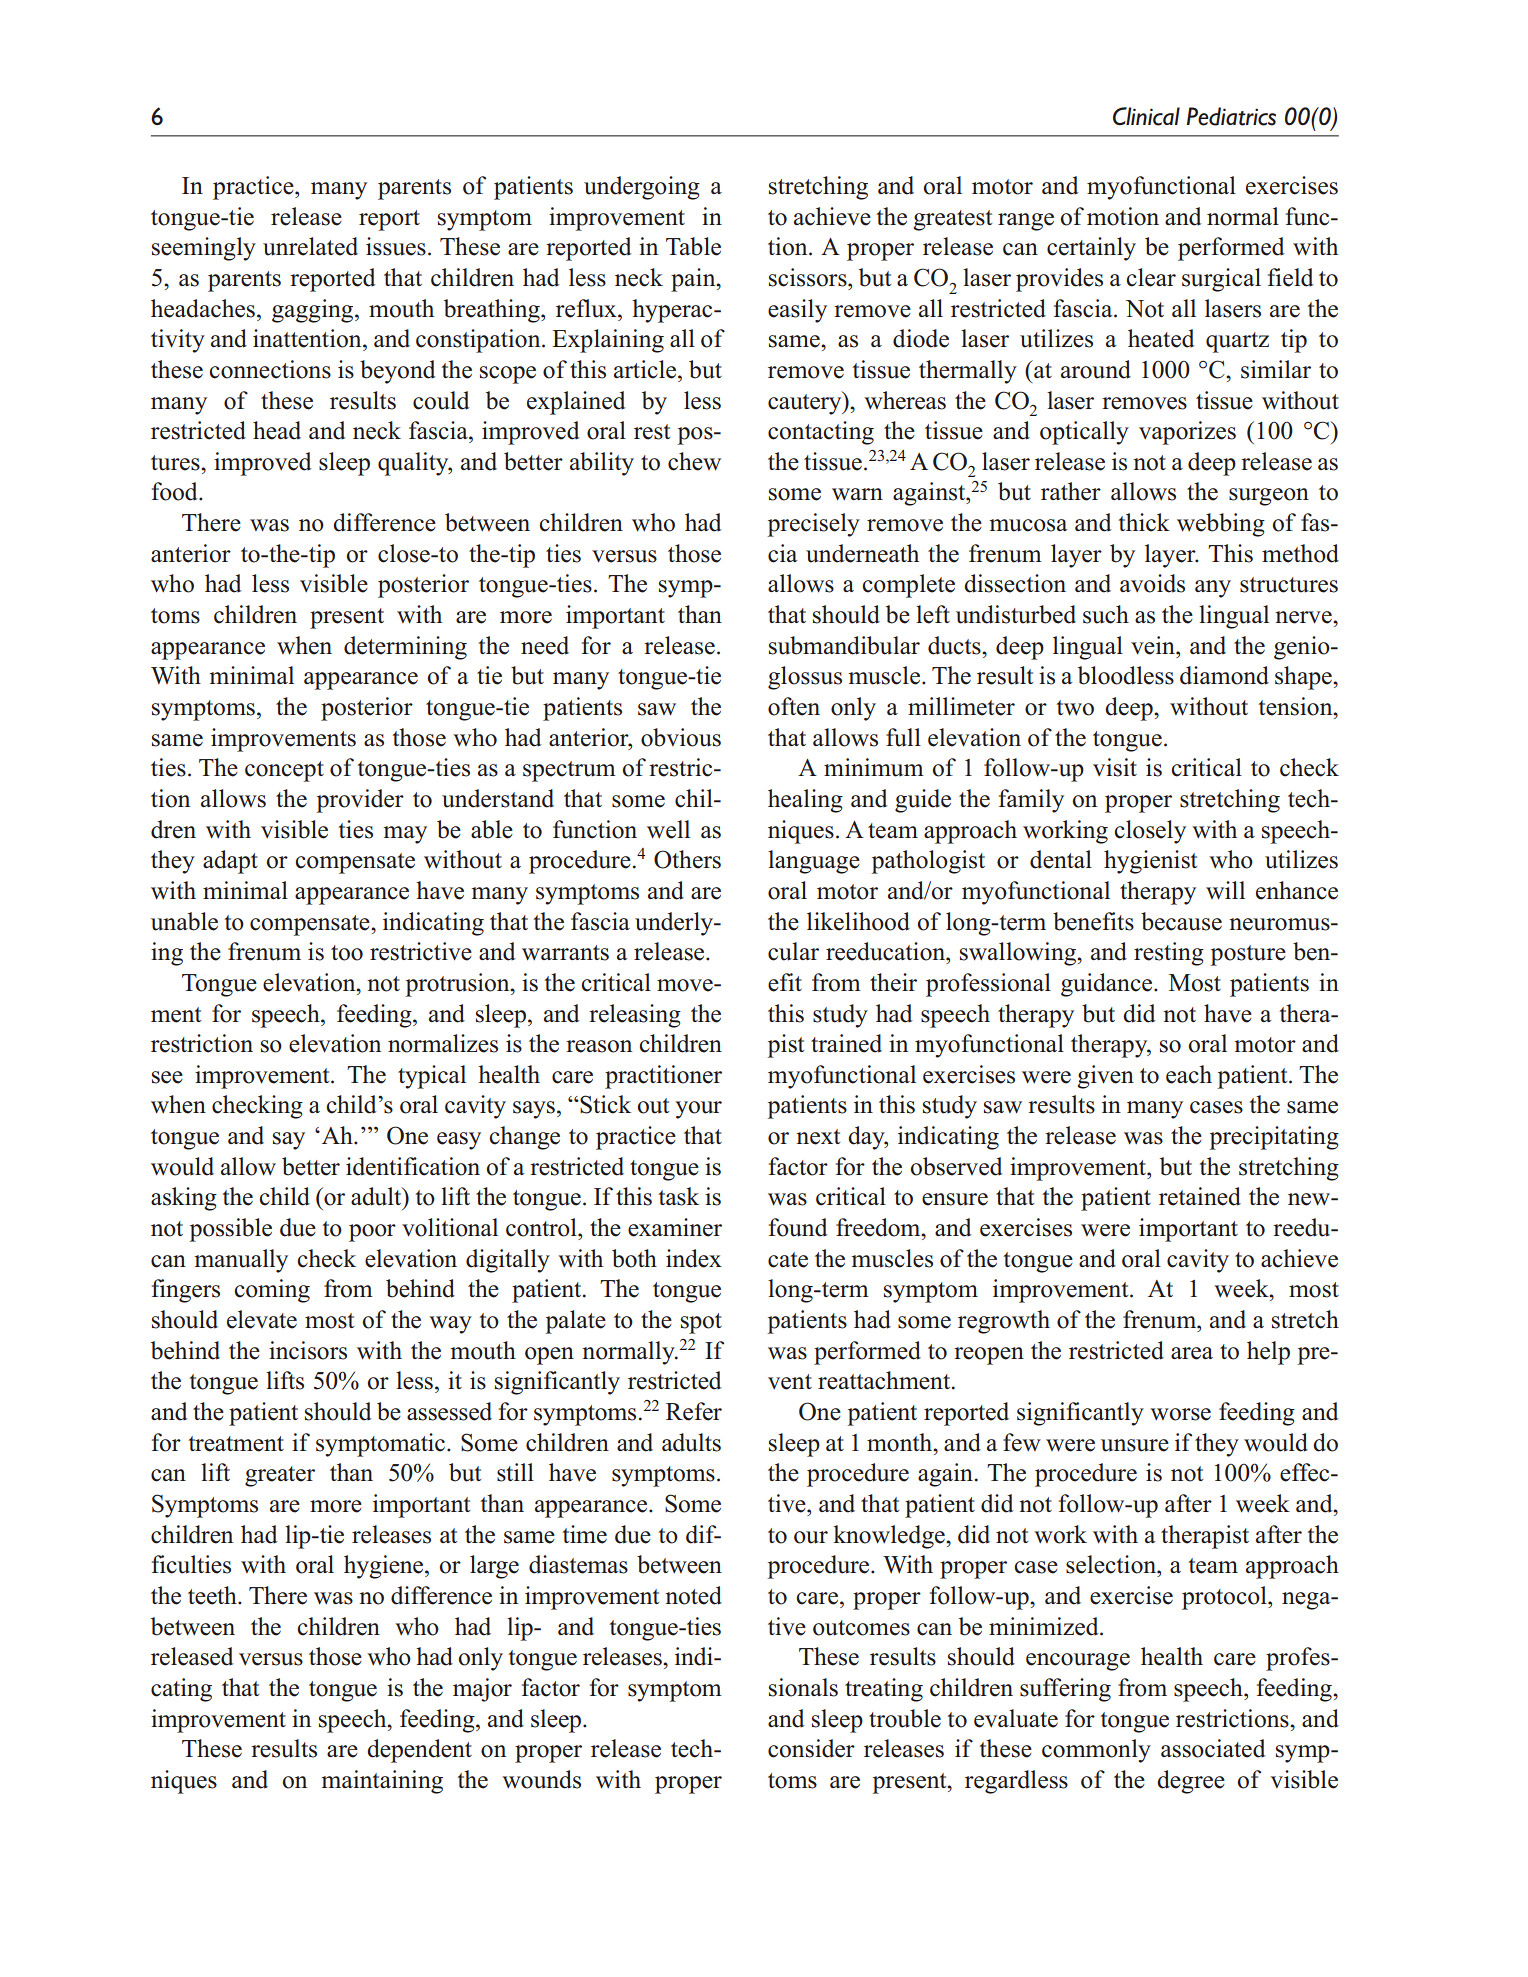 Image resolution: width=1528 pixels, height=1977 pixels. I want to click on unrelated, so click(310, 246).
